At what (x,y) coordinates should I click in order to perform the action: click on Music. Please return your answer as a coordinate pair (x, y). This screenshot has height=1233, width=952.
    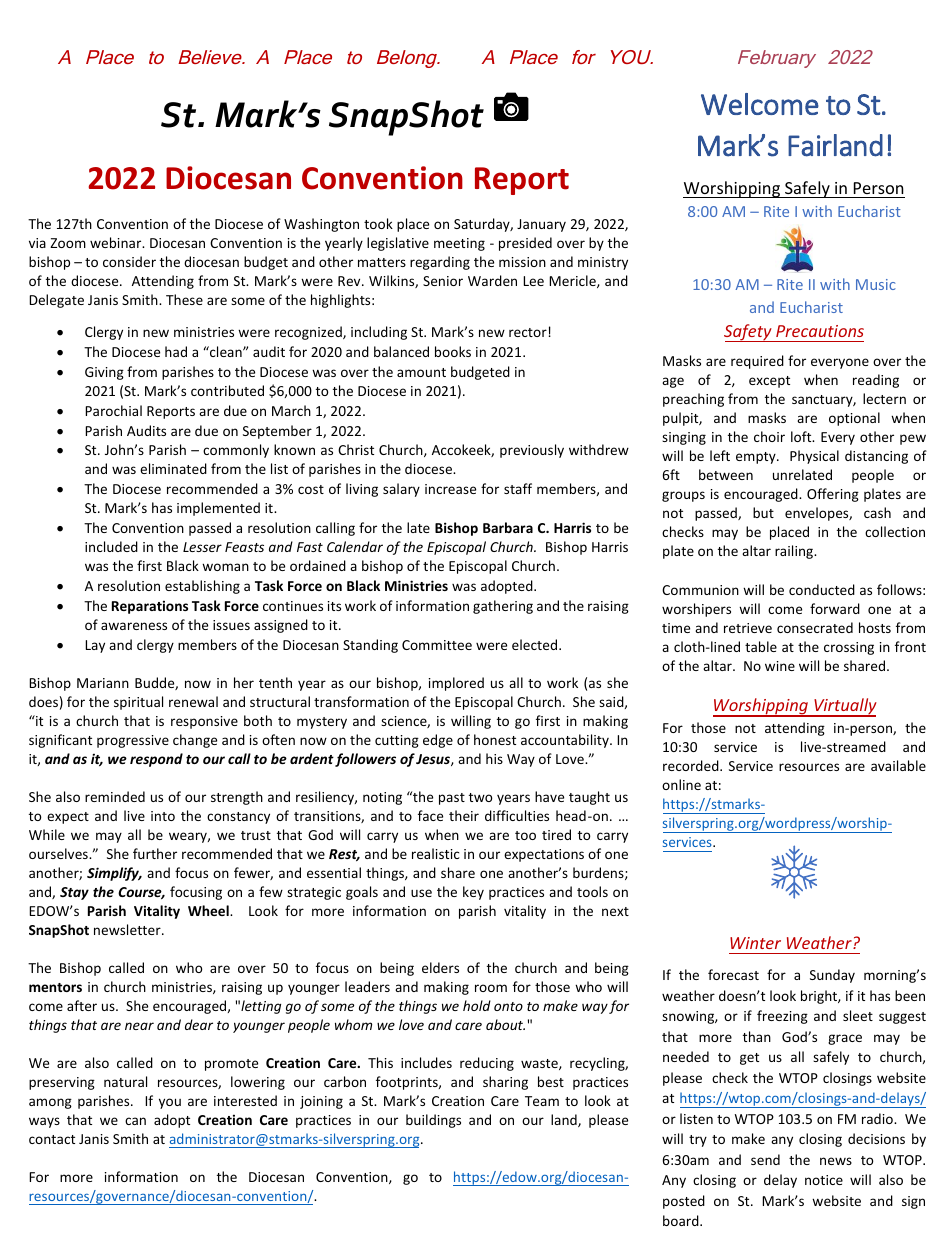
    Looking at the image, I should click on (876, 284).
